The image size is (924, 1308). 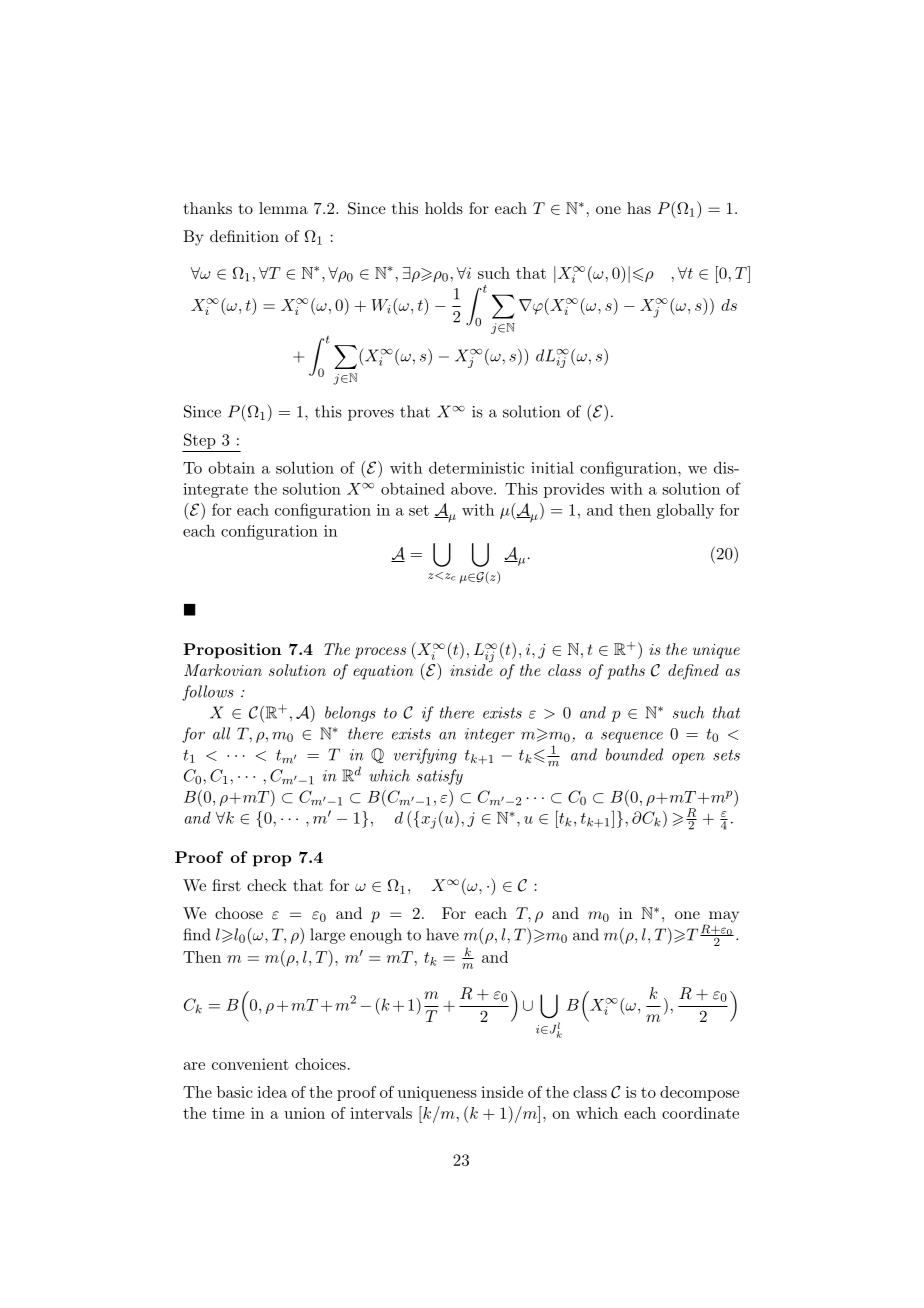 What do you see at coordinates (272, 1092) in the screenshot?
I see `idea` at bounding box center [272, 1092].
